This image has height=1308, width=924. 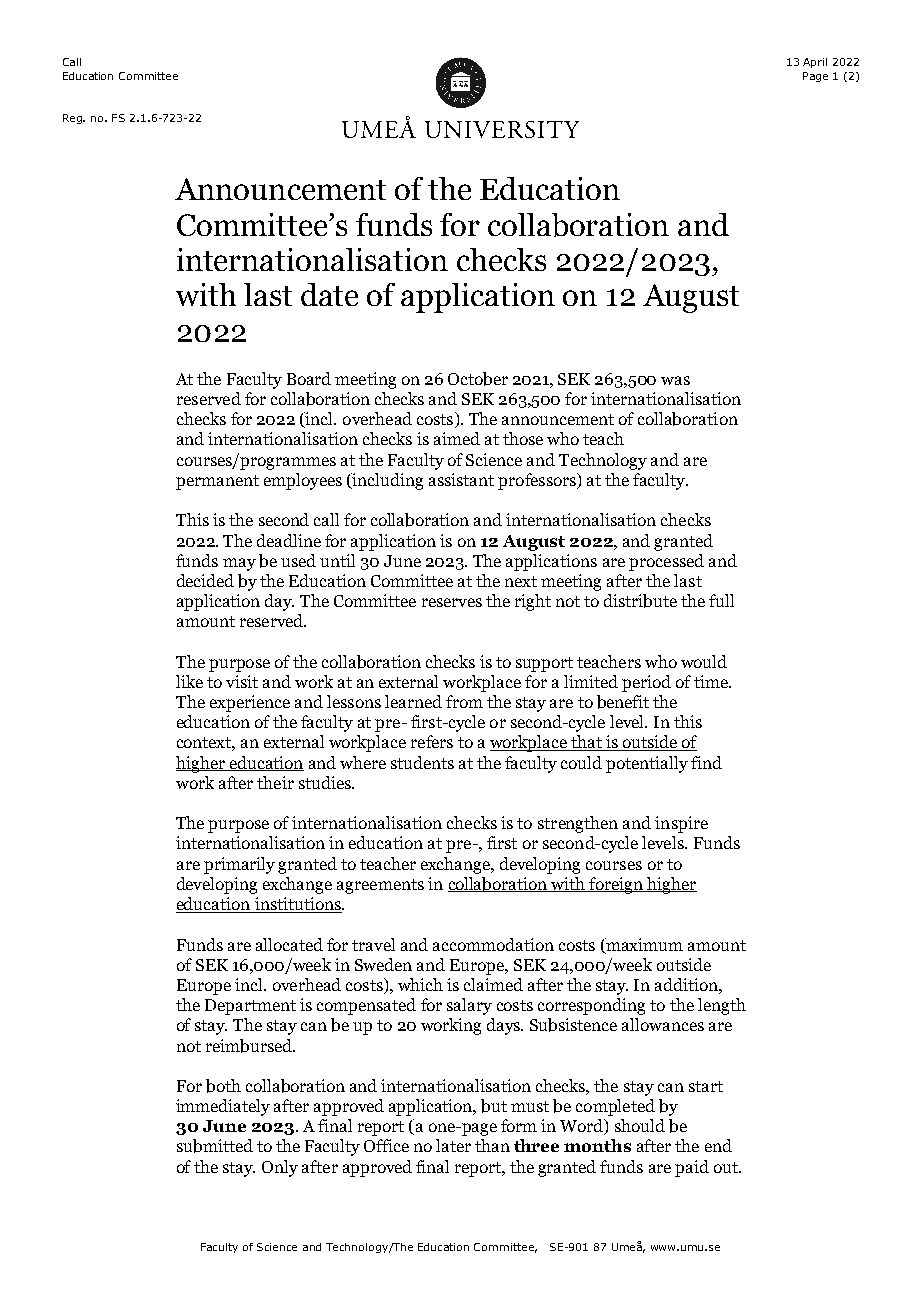 I want to click on decided, so click(x=205, y=580).
